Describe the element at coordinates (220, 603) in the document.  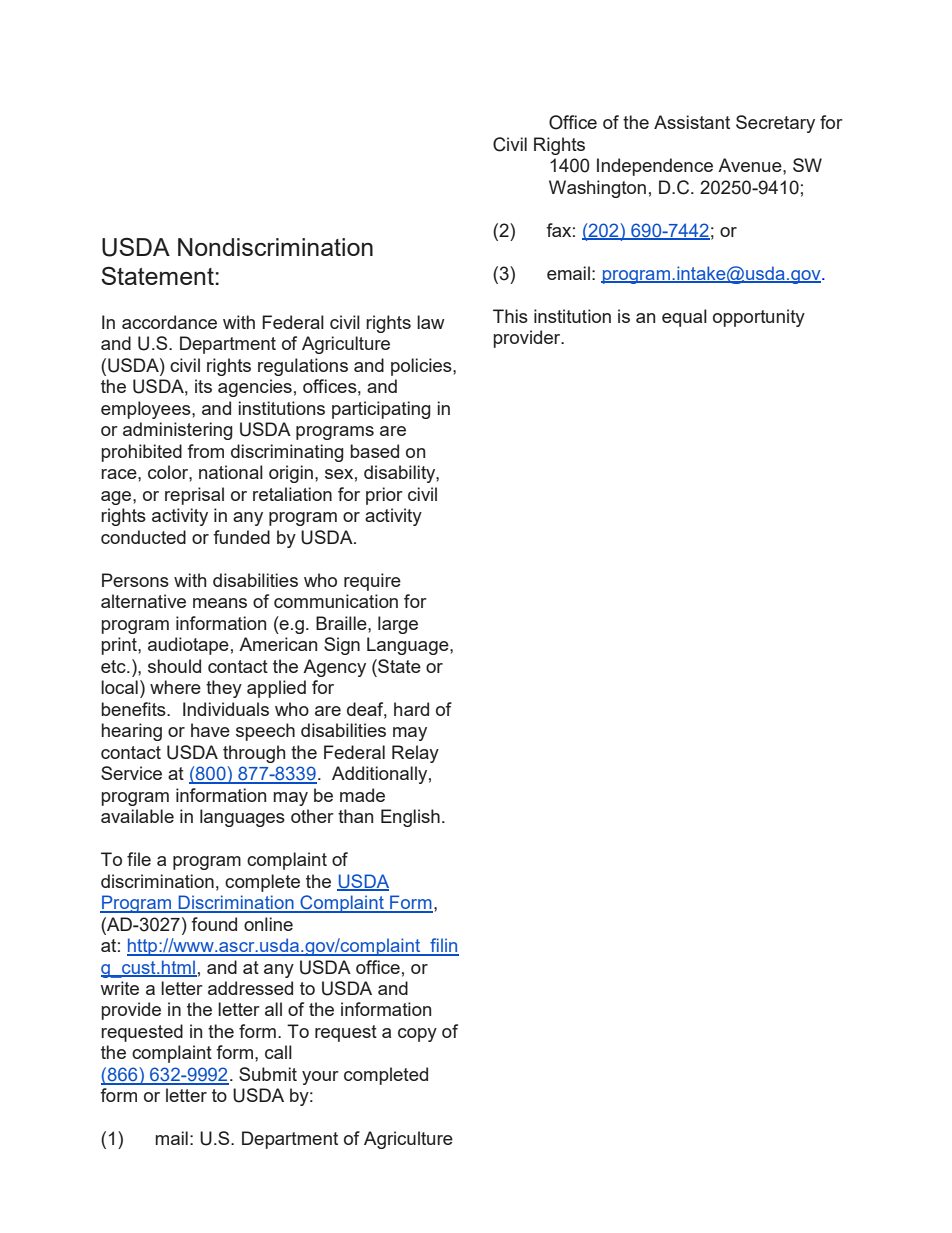
I see `means` at that location.
